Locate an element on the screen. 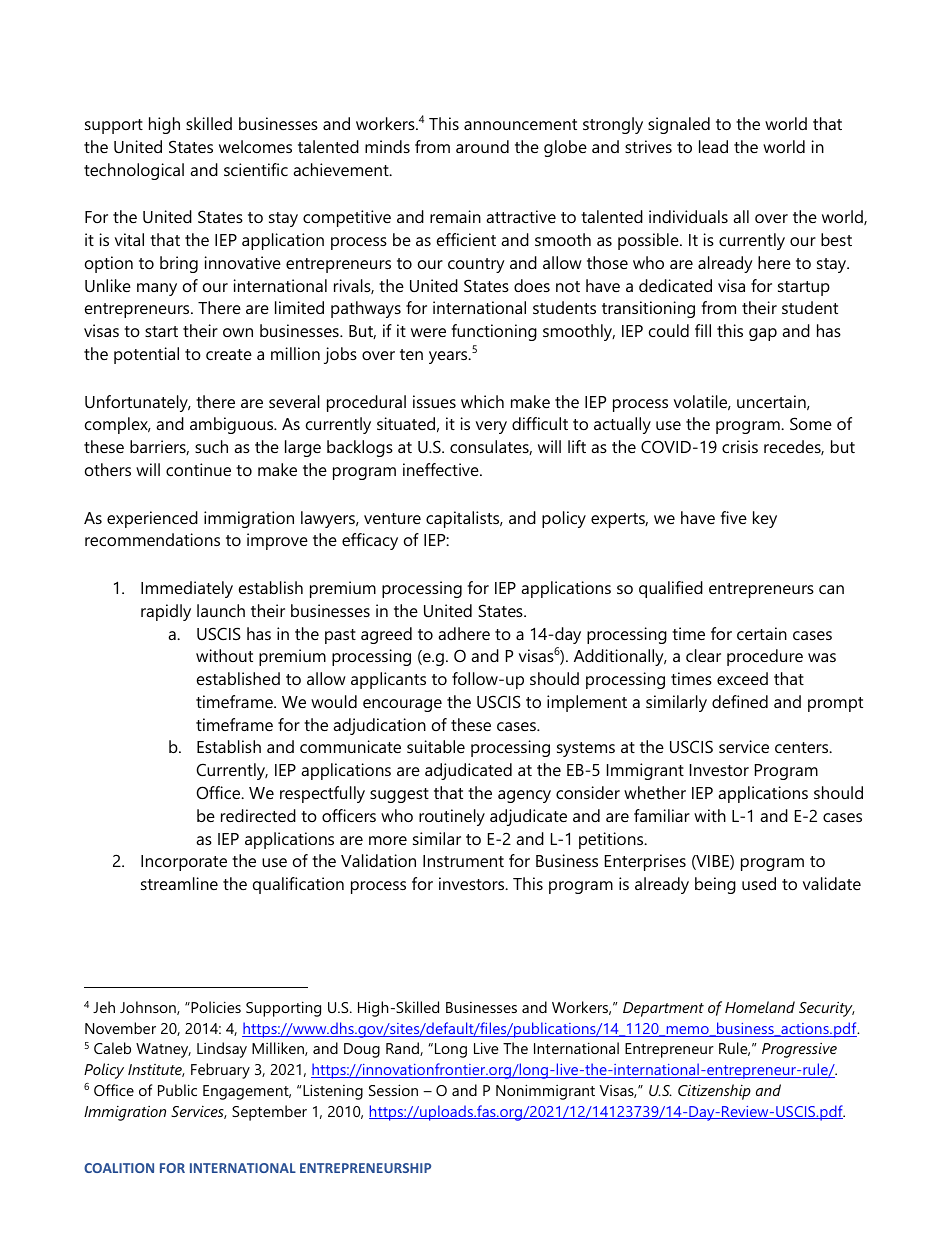 The image size is (952, 1233). lead is located at coordinates (713, 146).
